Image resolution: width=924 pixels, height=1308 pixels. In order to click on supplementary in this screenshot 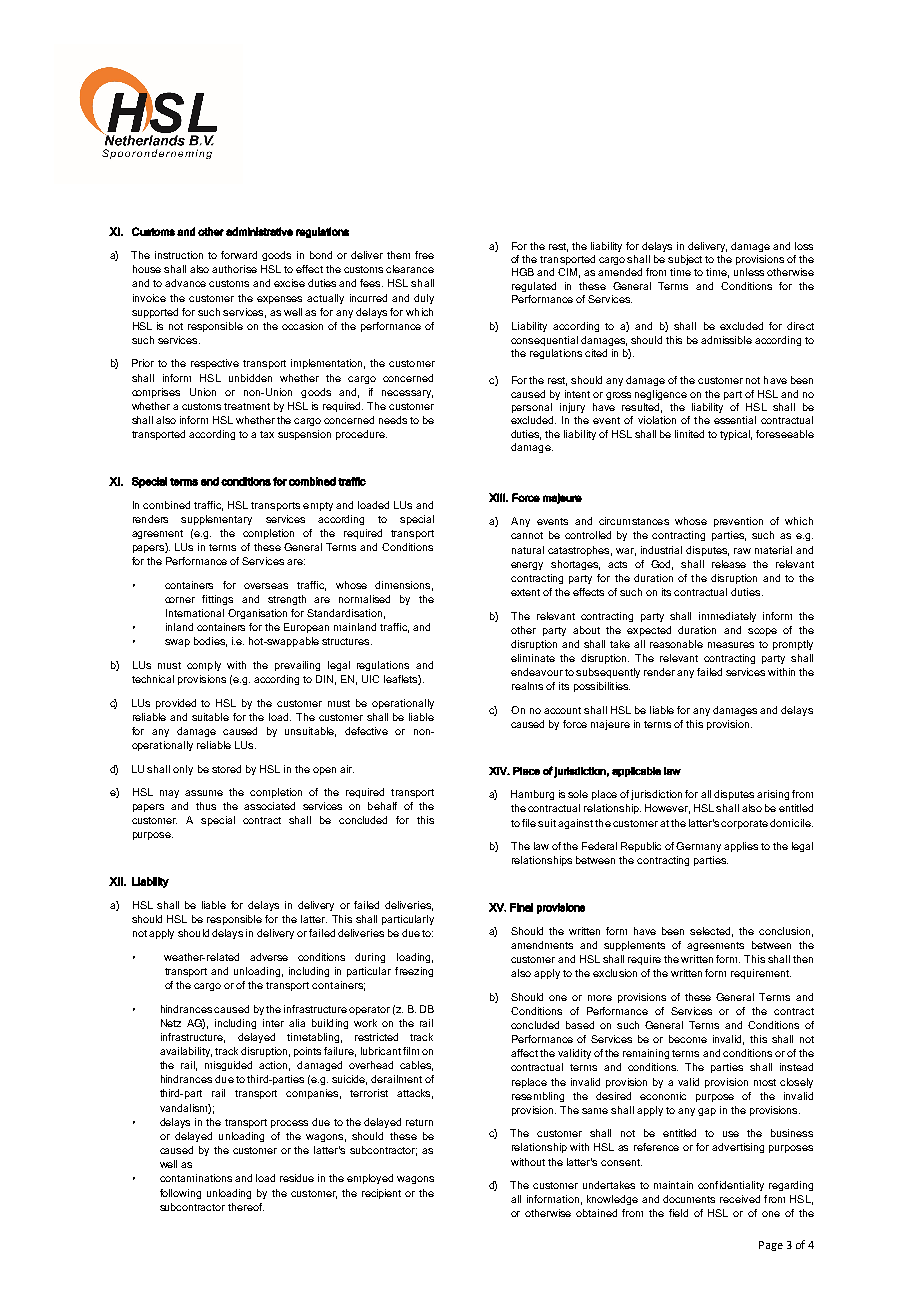, I will do `click(216, 520)`.
